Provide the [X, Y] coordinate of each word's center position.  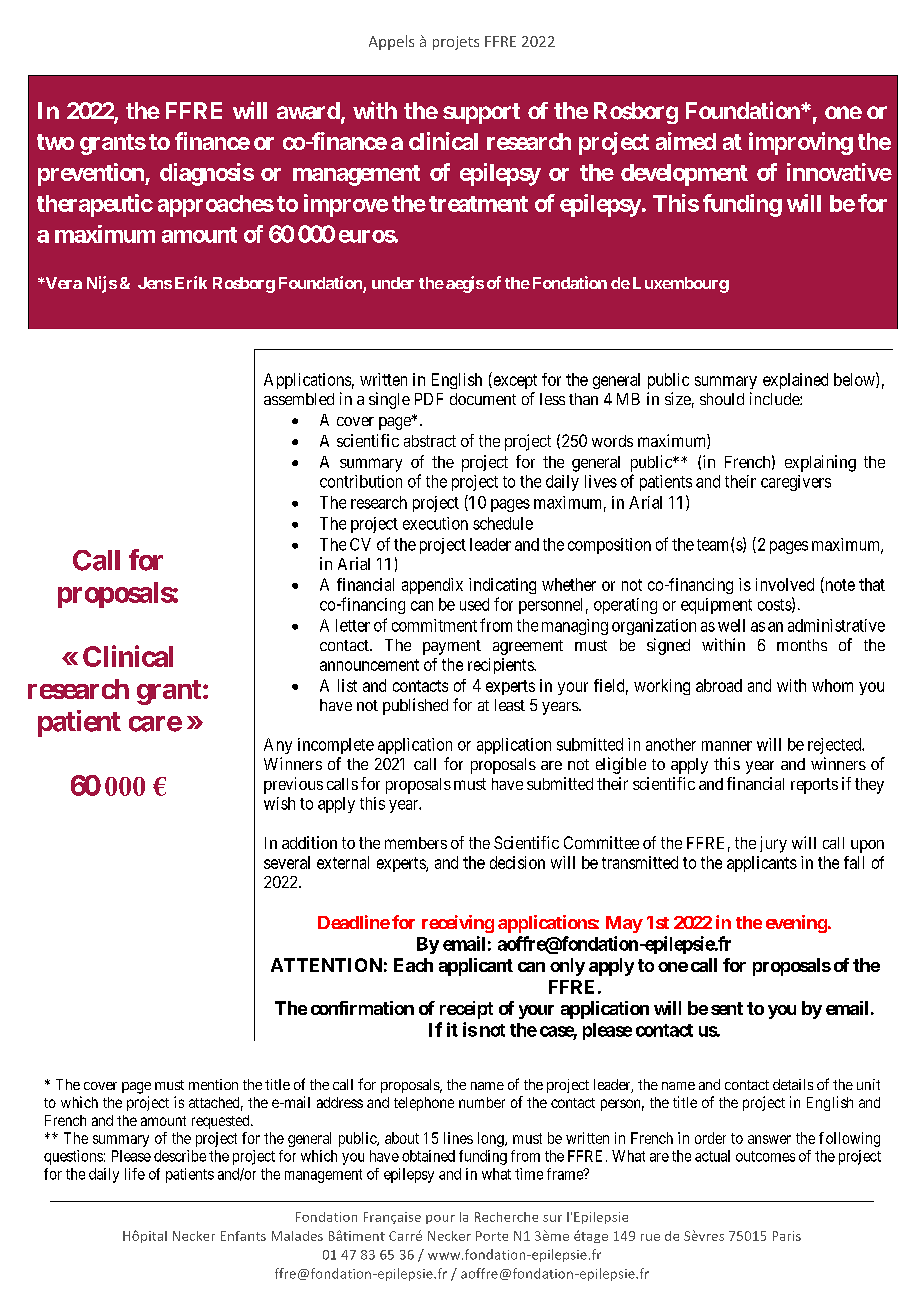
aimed [686, 141]
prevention [92, 174]
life [135, 1174]
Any [278, 746]
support [481, 113]
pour [440, 1219]
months [802, 645]
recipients [501, 666]
